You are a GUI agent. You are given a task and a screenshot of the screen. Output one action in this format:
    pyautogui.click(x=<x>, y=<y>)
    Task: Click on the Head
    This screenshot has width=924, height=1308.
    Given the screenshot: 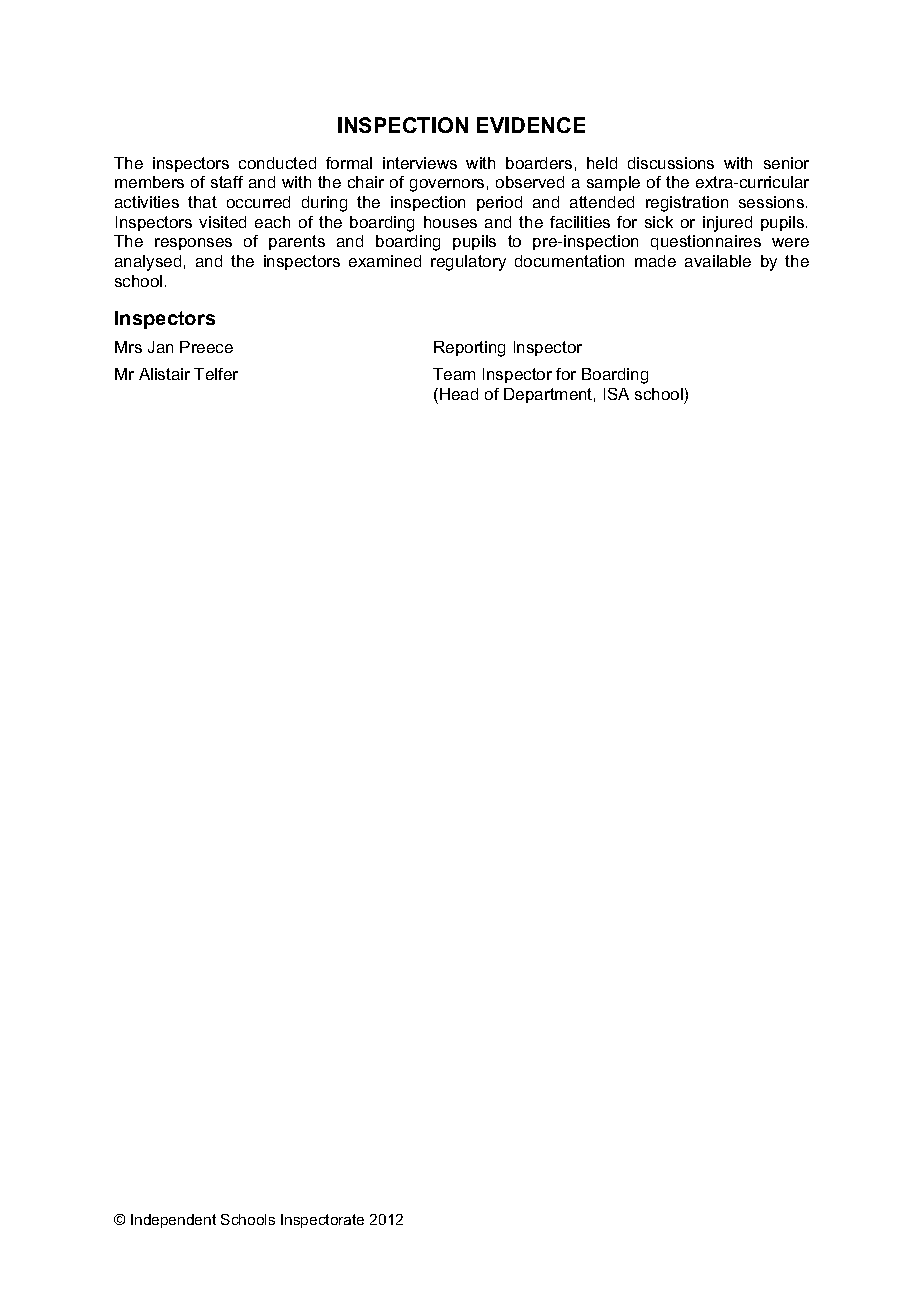 What is the action you would take?
    pyautogui.click(x=459, y=394)
